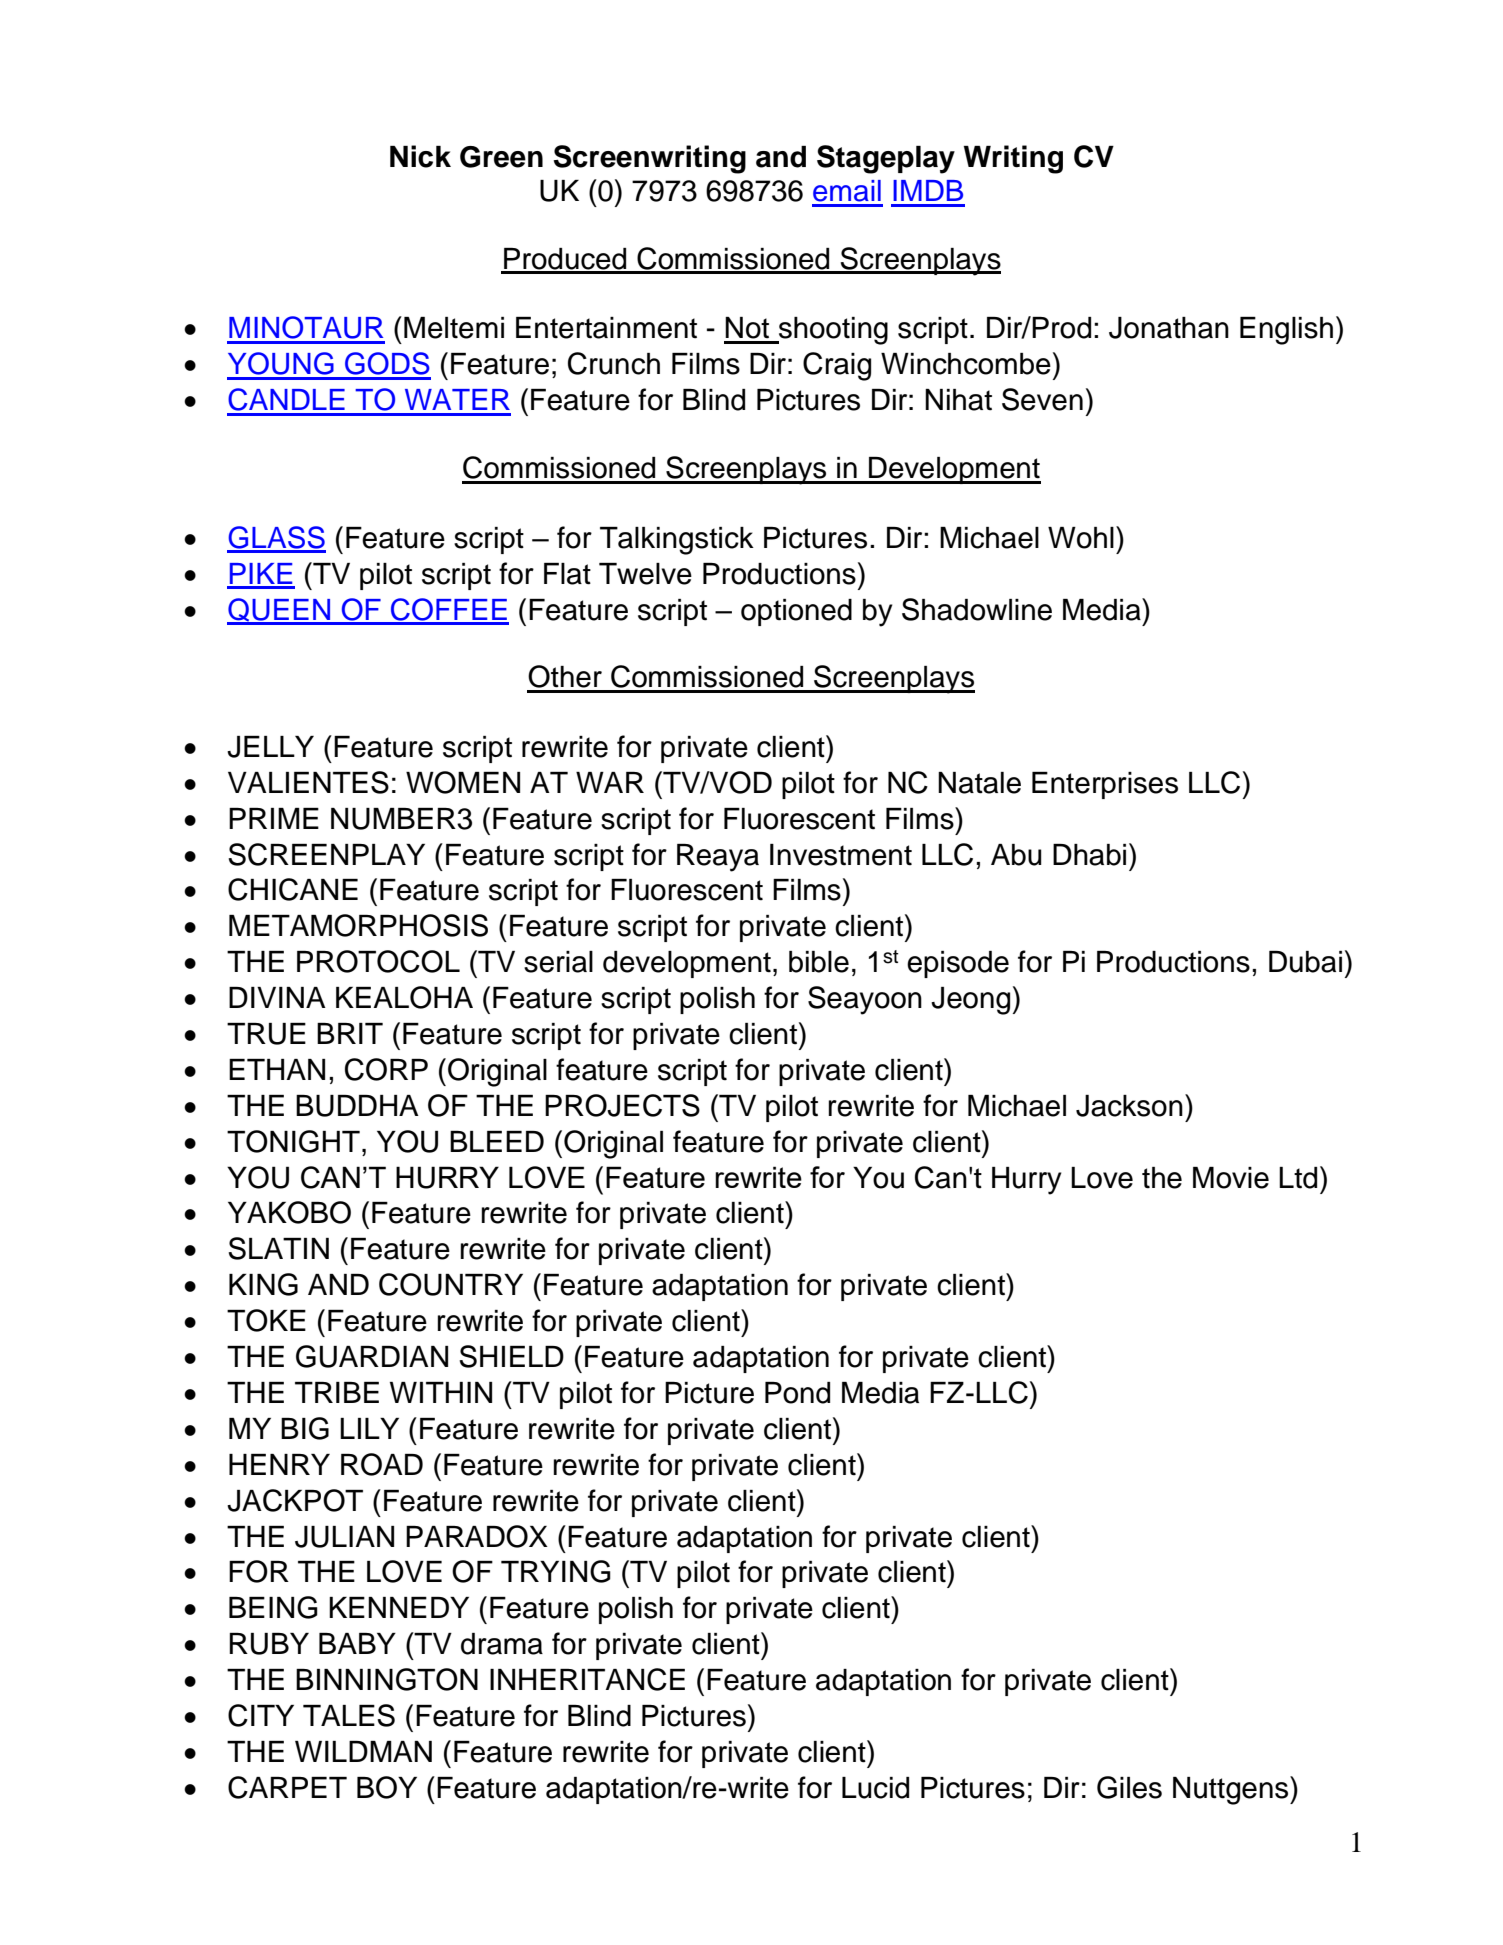 The image size is (1503, 1945). I want to click on Nick, so click(420, 156).
